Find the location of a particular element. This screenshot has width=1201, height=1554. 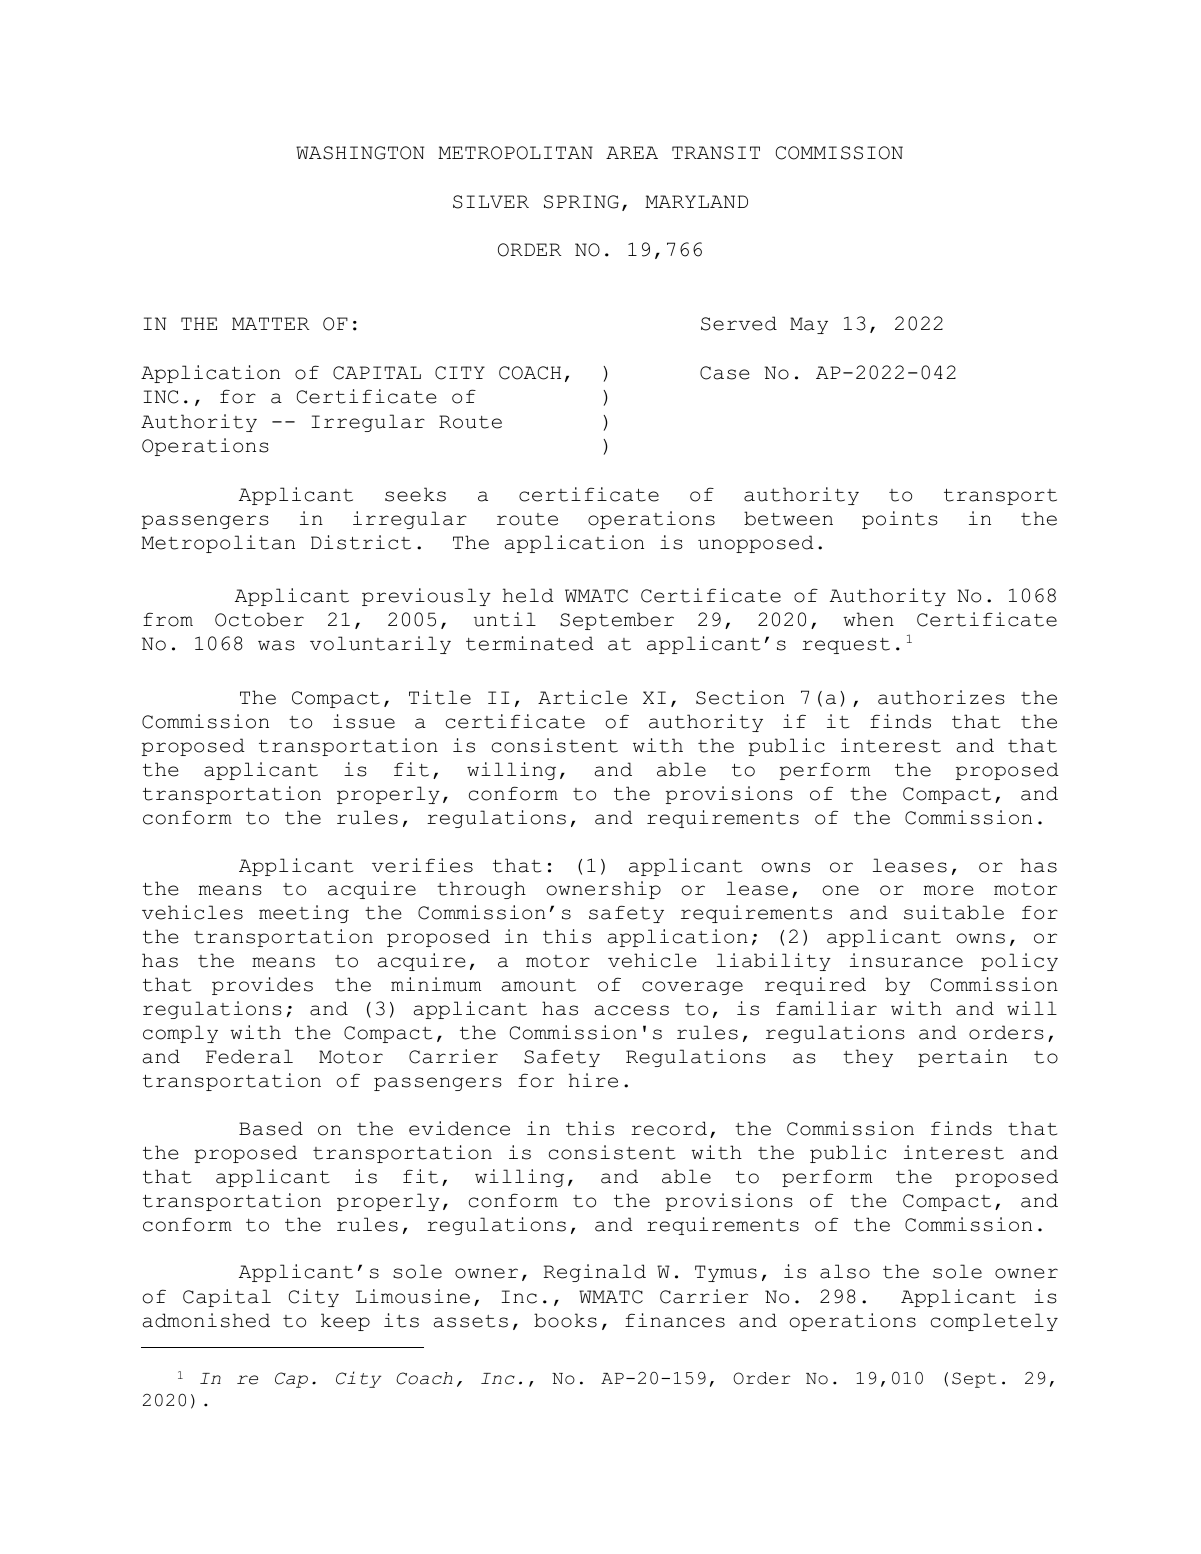

District is located at coordinates (361, 542).
